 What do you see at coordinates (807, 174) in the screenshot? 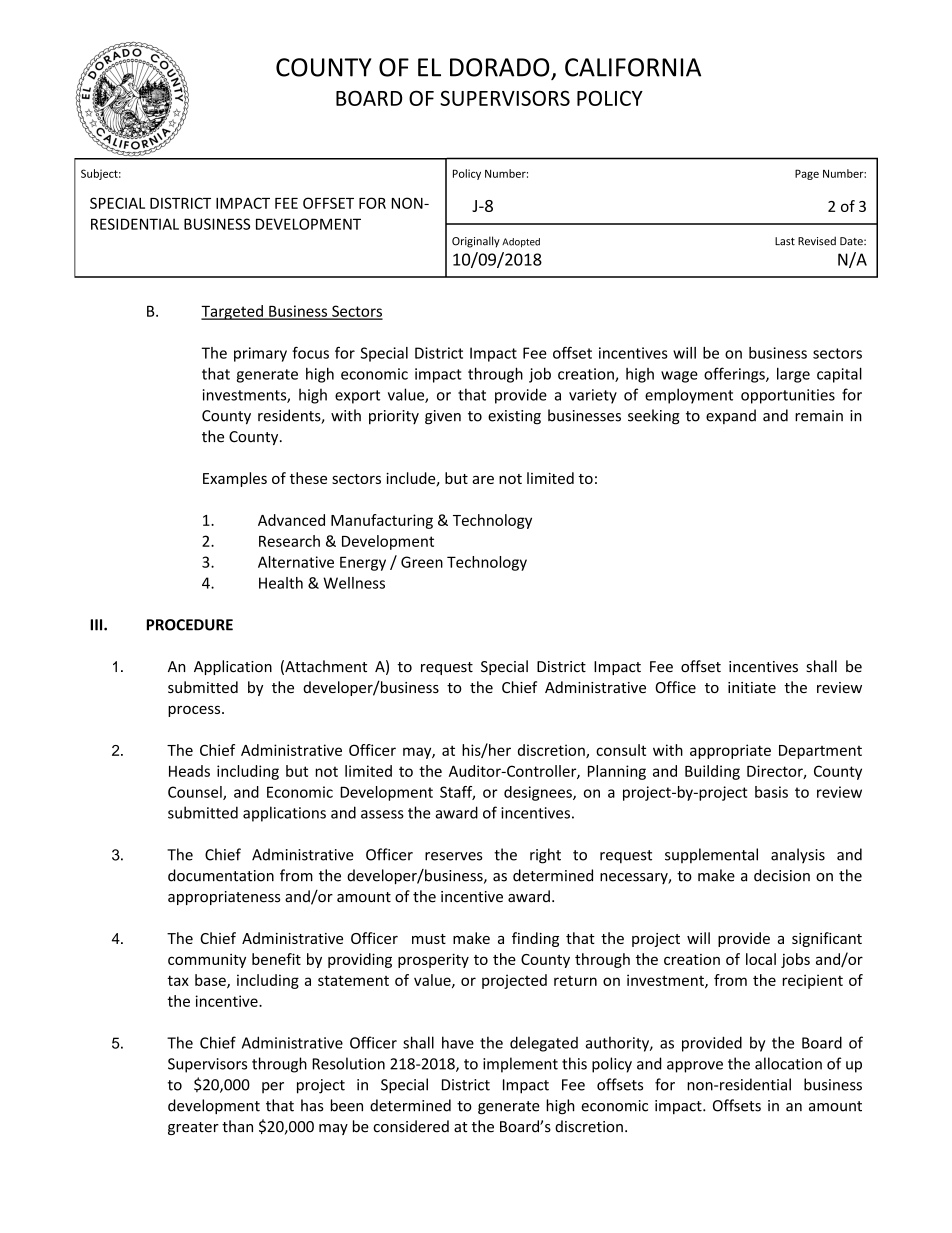
I see `Page` at bounding box center [807, 174].
